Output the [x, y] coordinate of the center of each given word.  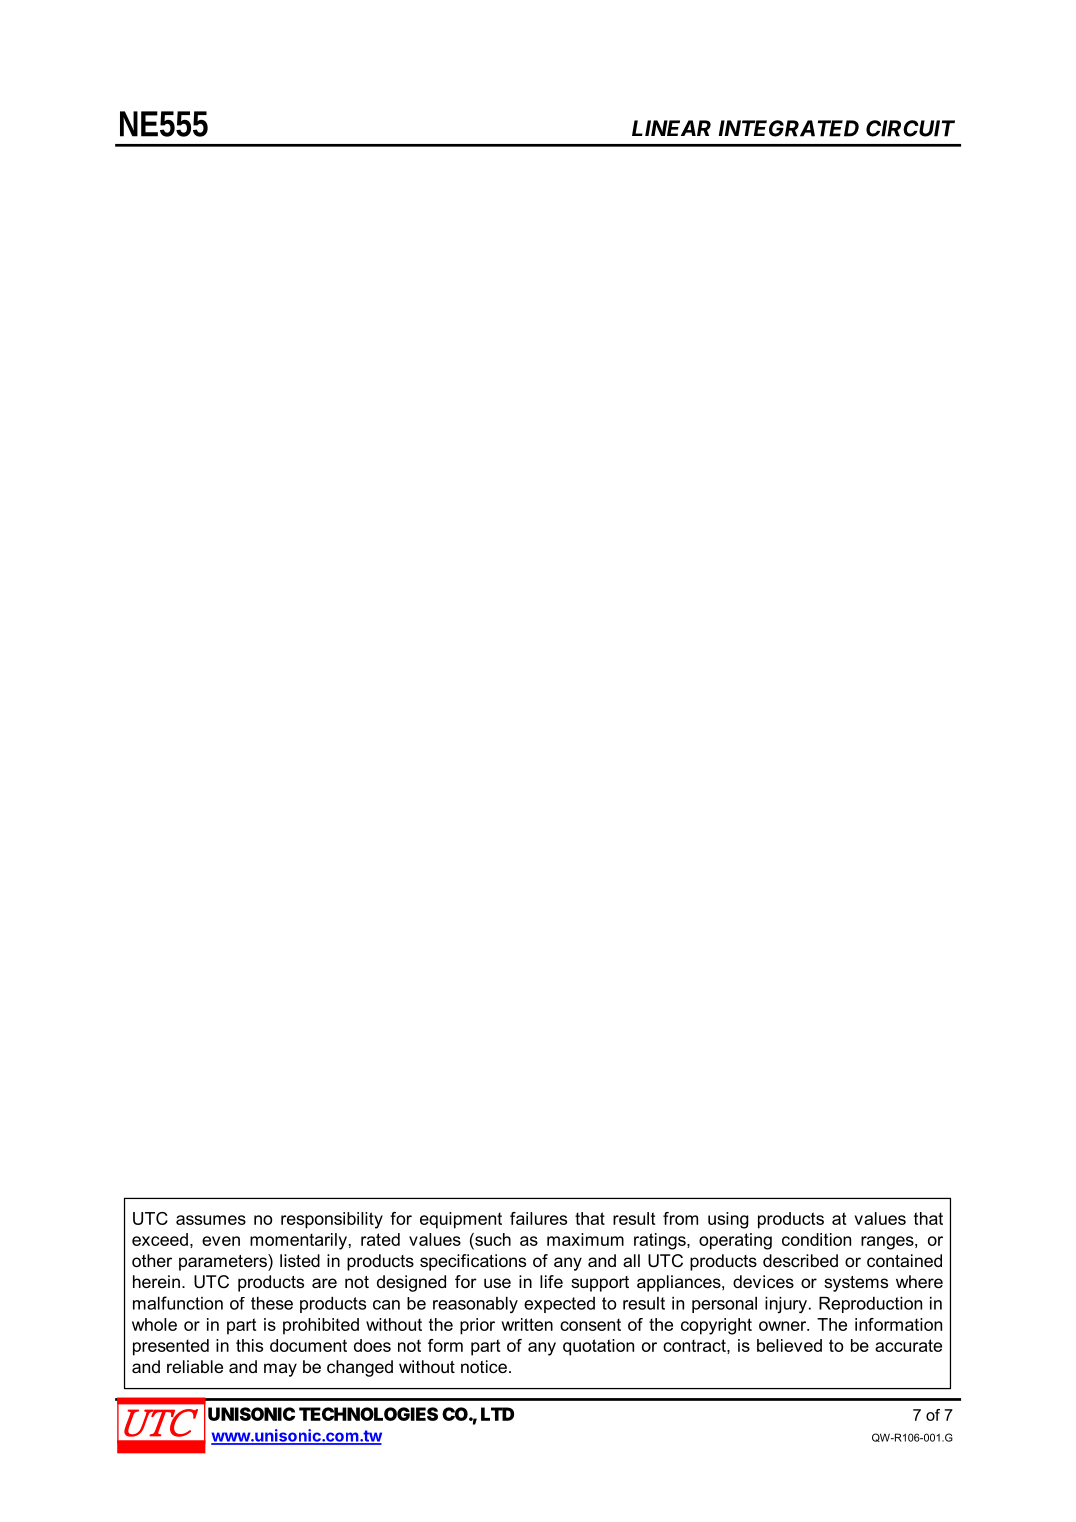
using [728, 1220]
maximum [585, 1239]
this [249, 1345]
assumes [211, 1220]
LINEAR [671, 128]
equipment [461, 1220]
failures [538, 1218]
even [221, 1241]
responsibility [332, 1220]
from [680, 1218]
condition [816, 1239]
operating [735, 1241]
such [492, 1239]
